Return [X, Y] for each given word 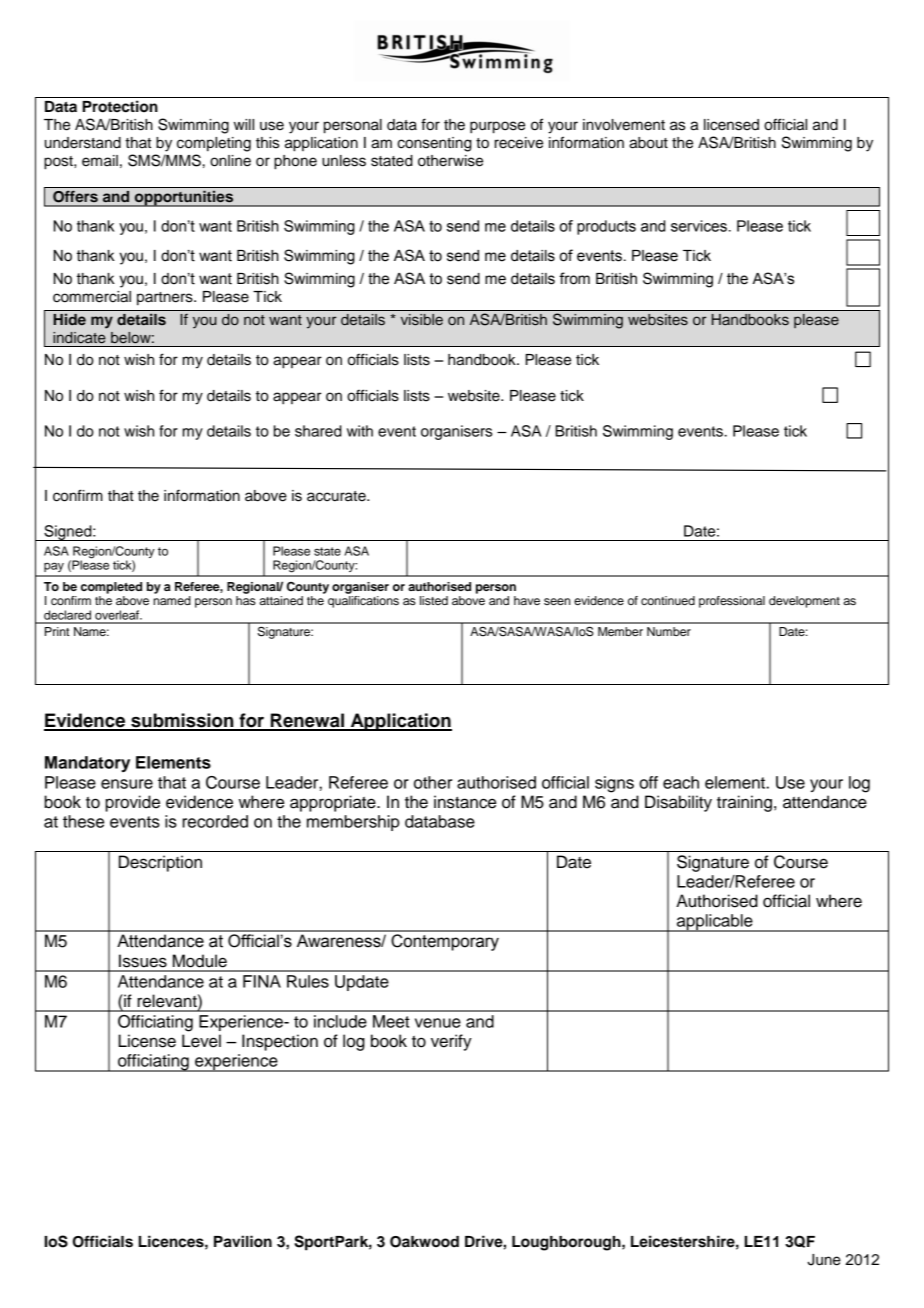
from [574, 278]
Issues [143, 961]
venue [438, 1023]
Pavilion [243, 1241]
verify [451, 1042]
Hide [69, 319]
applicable [715, 923]
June [824, 1260]
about [648, 143]
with [360, 431]
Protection [120, 106]
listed [434, 600]
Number [669, 631]
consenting [434, 144]
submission [182, 721]
